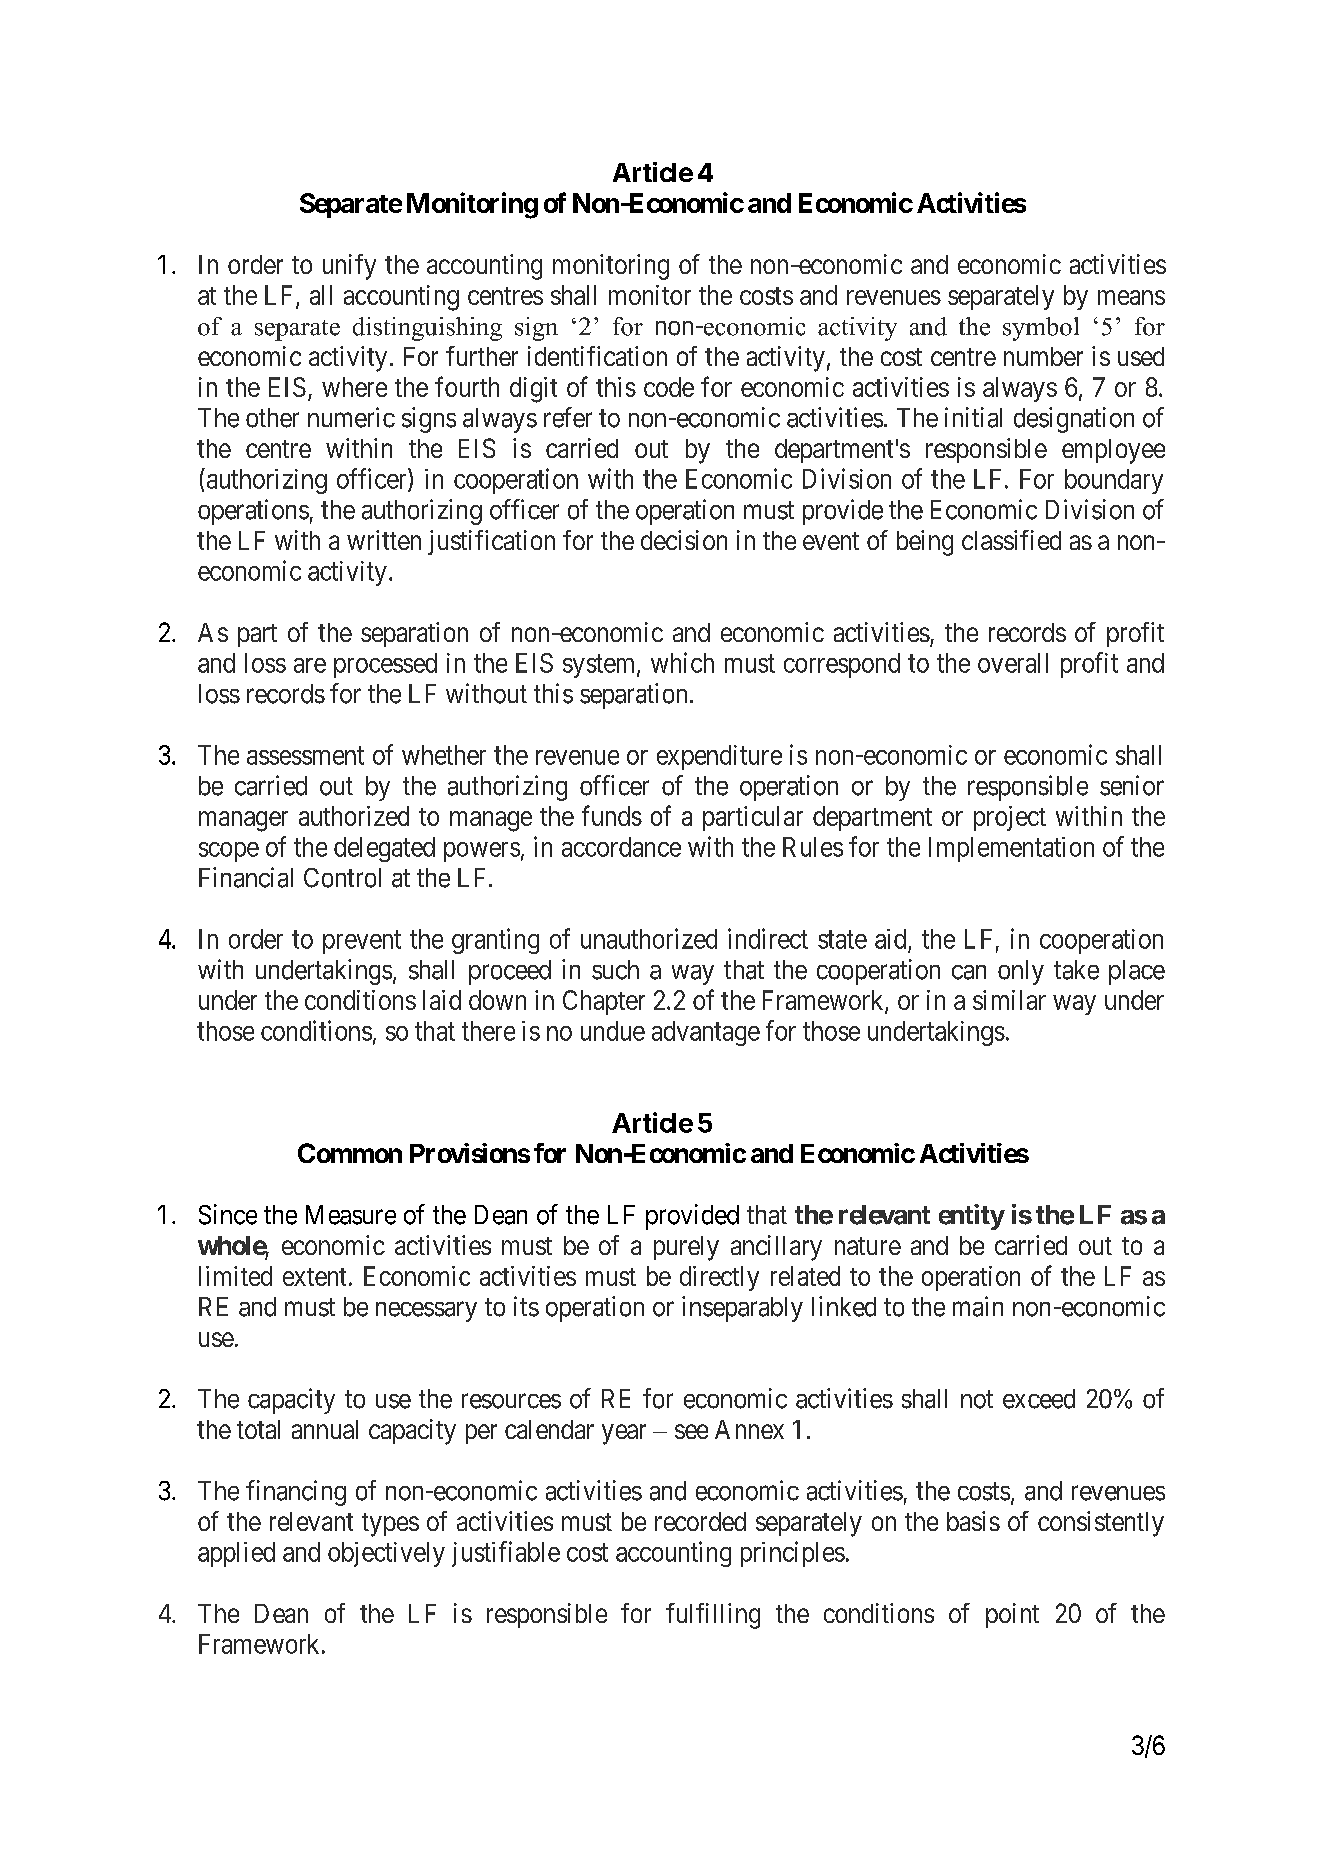 The width and height of the screenshot is (1322, 1870). I want to click on purely, so click(686, 1248).
